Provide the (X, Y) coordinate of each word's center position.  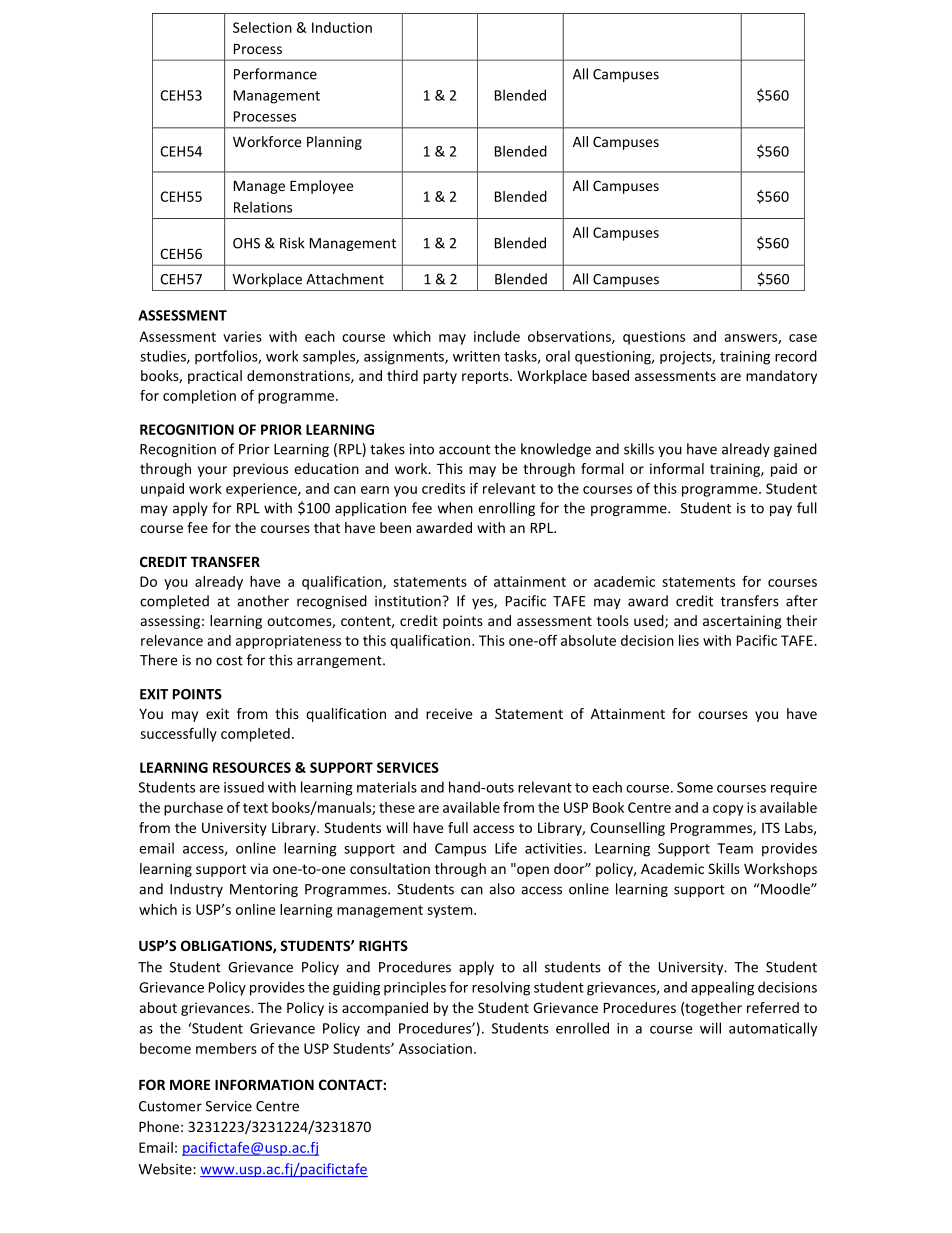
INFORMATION (264, 1084)
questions (654, 338)
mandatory (781, 377)
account (464, 450)
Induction (342, 27)
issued (244, 787)
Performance (275, 74)
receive (449, 713)
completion (199, 397)
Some (695, 787)
